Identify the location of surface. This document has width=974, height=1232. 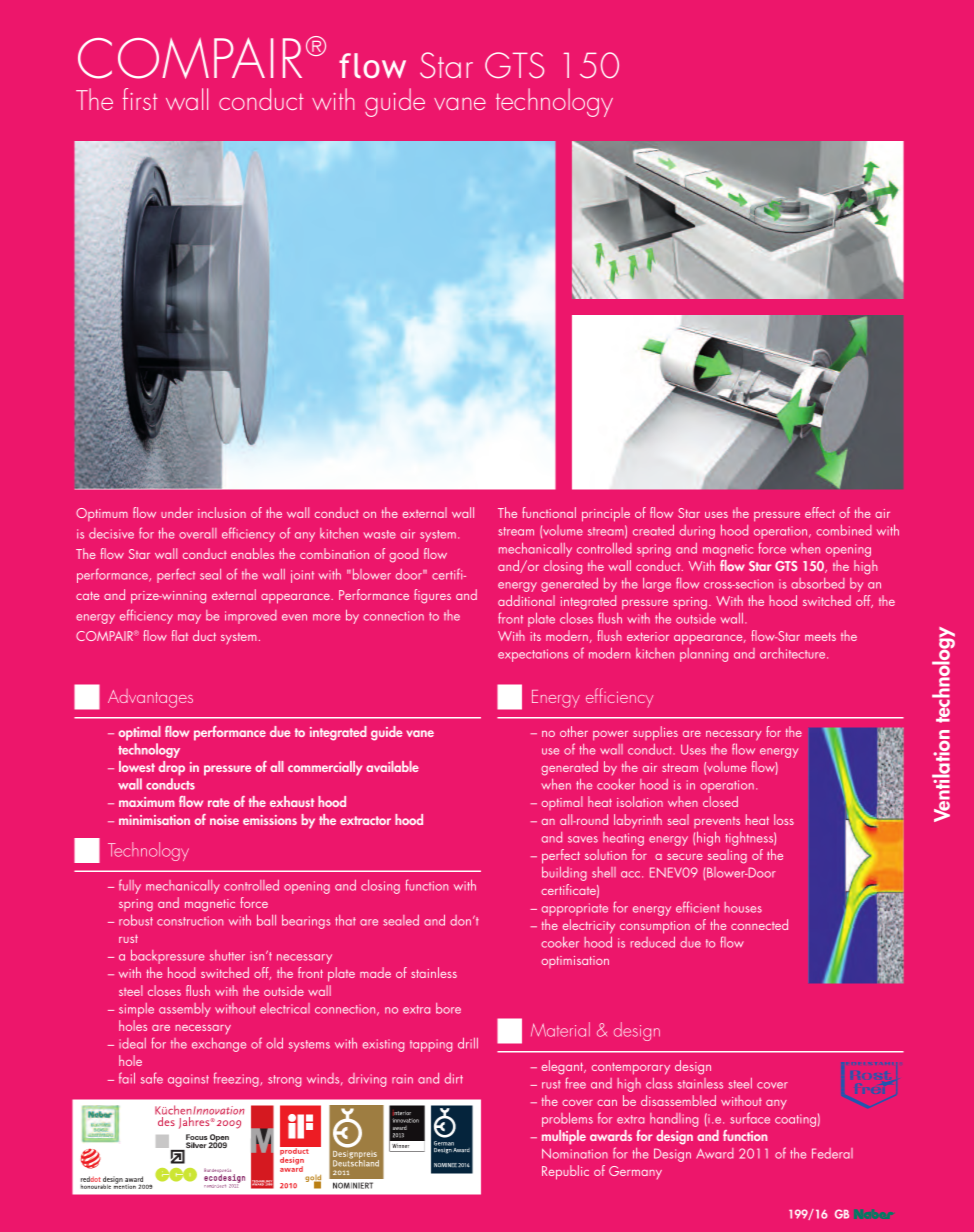
(750, 1118).
